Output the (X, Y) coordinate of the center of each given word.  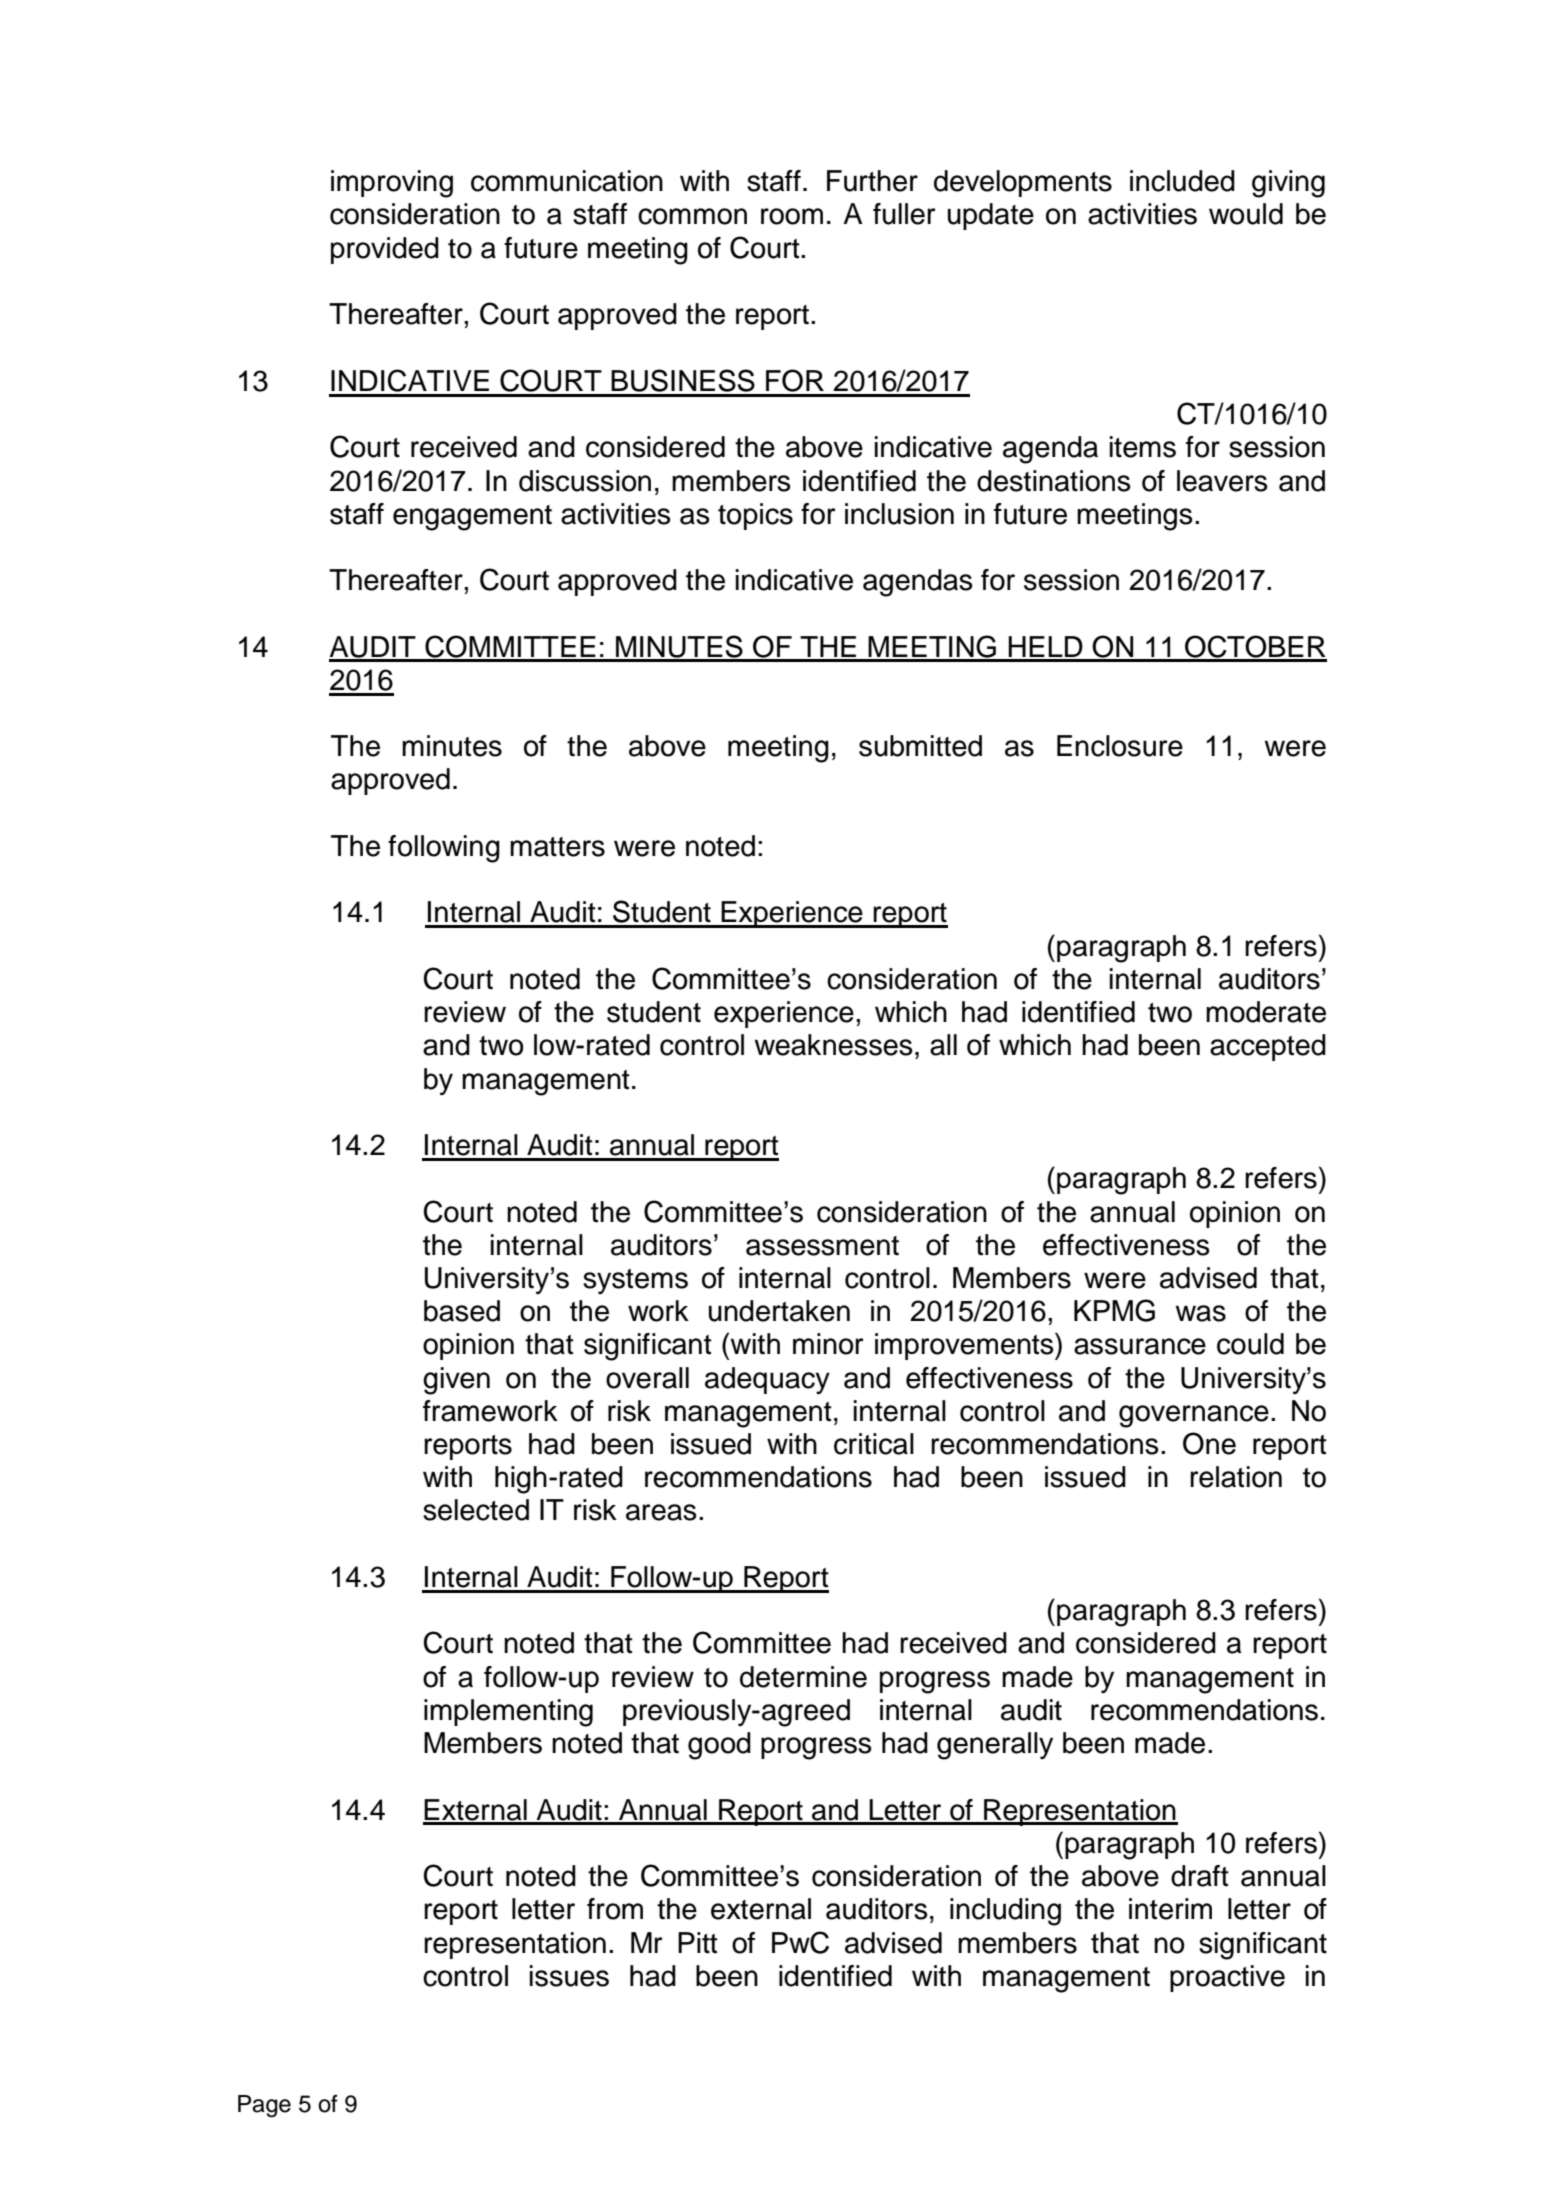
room (792, 216)
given (456, 1381)
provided (385, 250)
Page (264, 2106)
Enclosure (1120, 746)
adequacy (767, 1380)
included (1182, 181)
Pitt (698, 1943)
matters (557, 847)
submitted (920, 746)
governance (1194, 1416)
